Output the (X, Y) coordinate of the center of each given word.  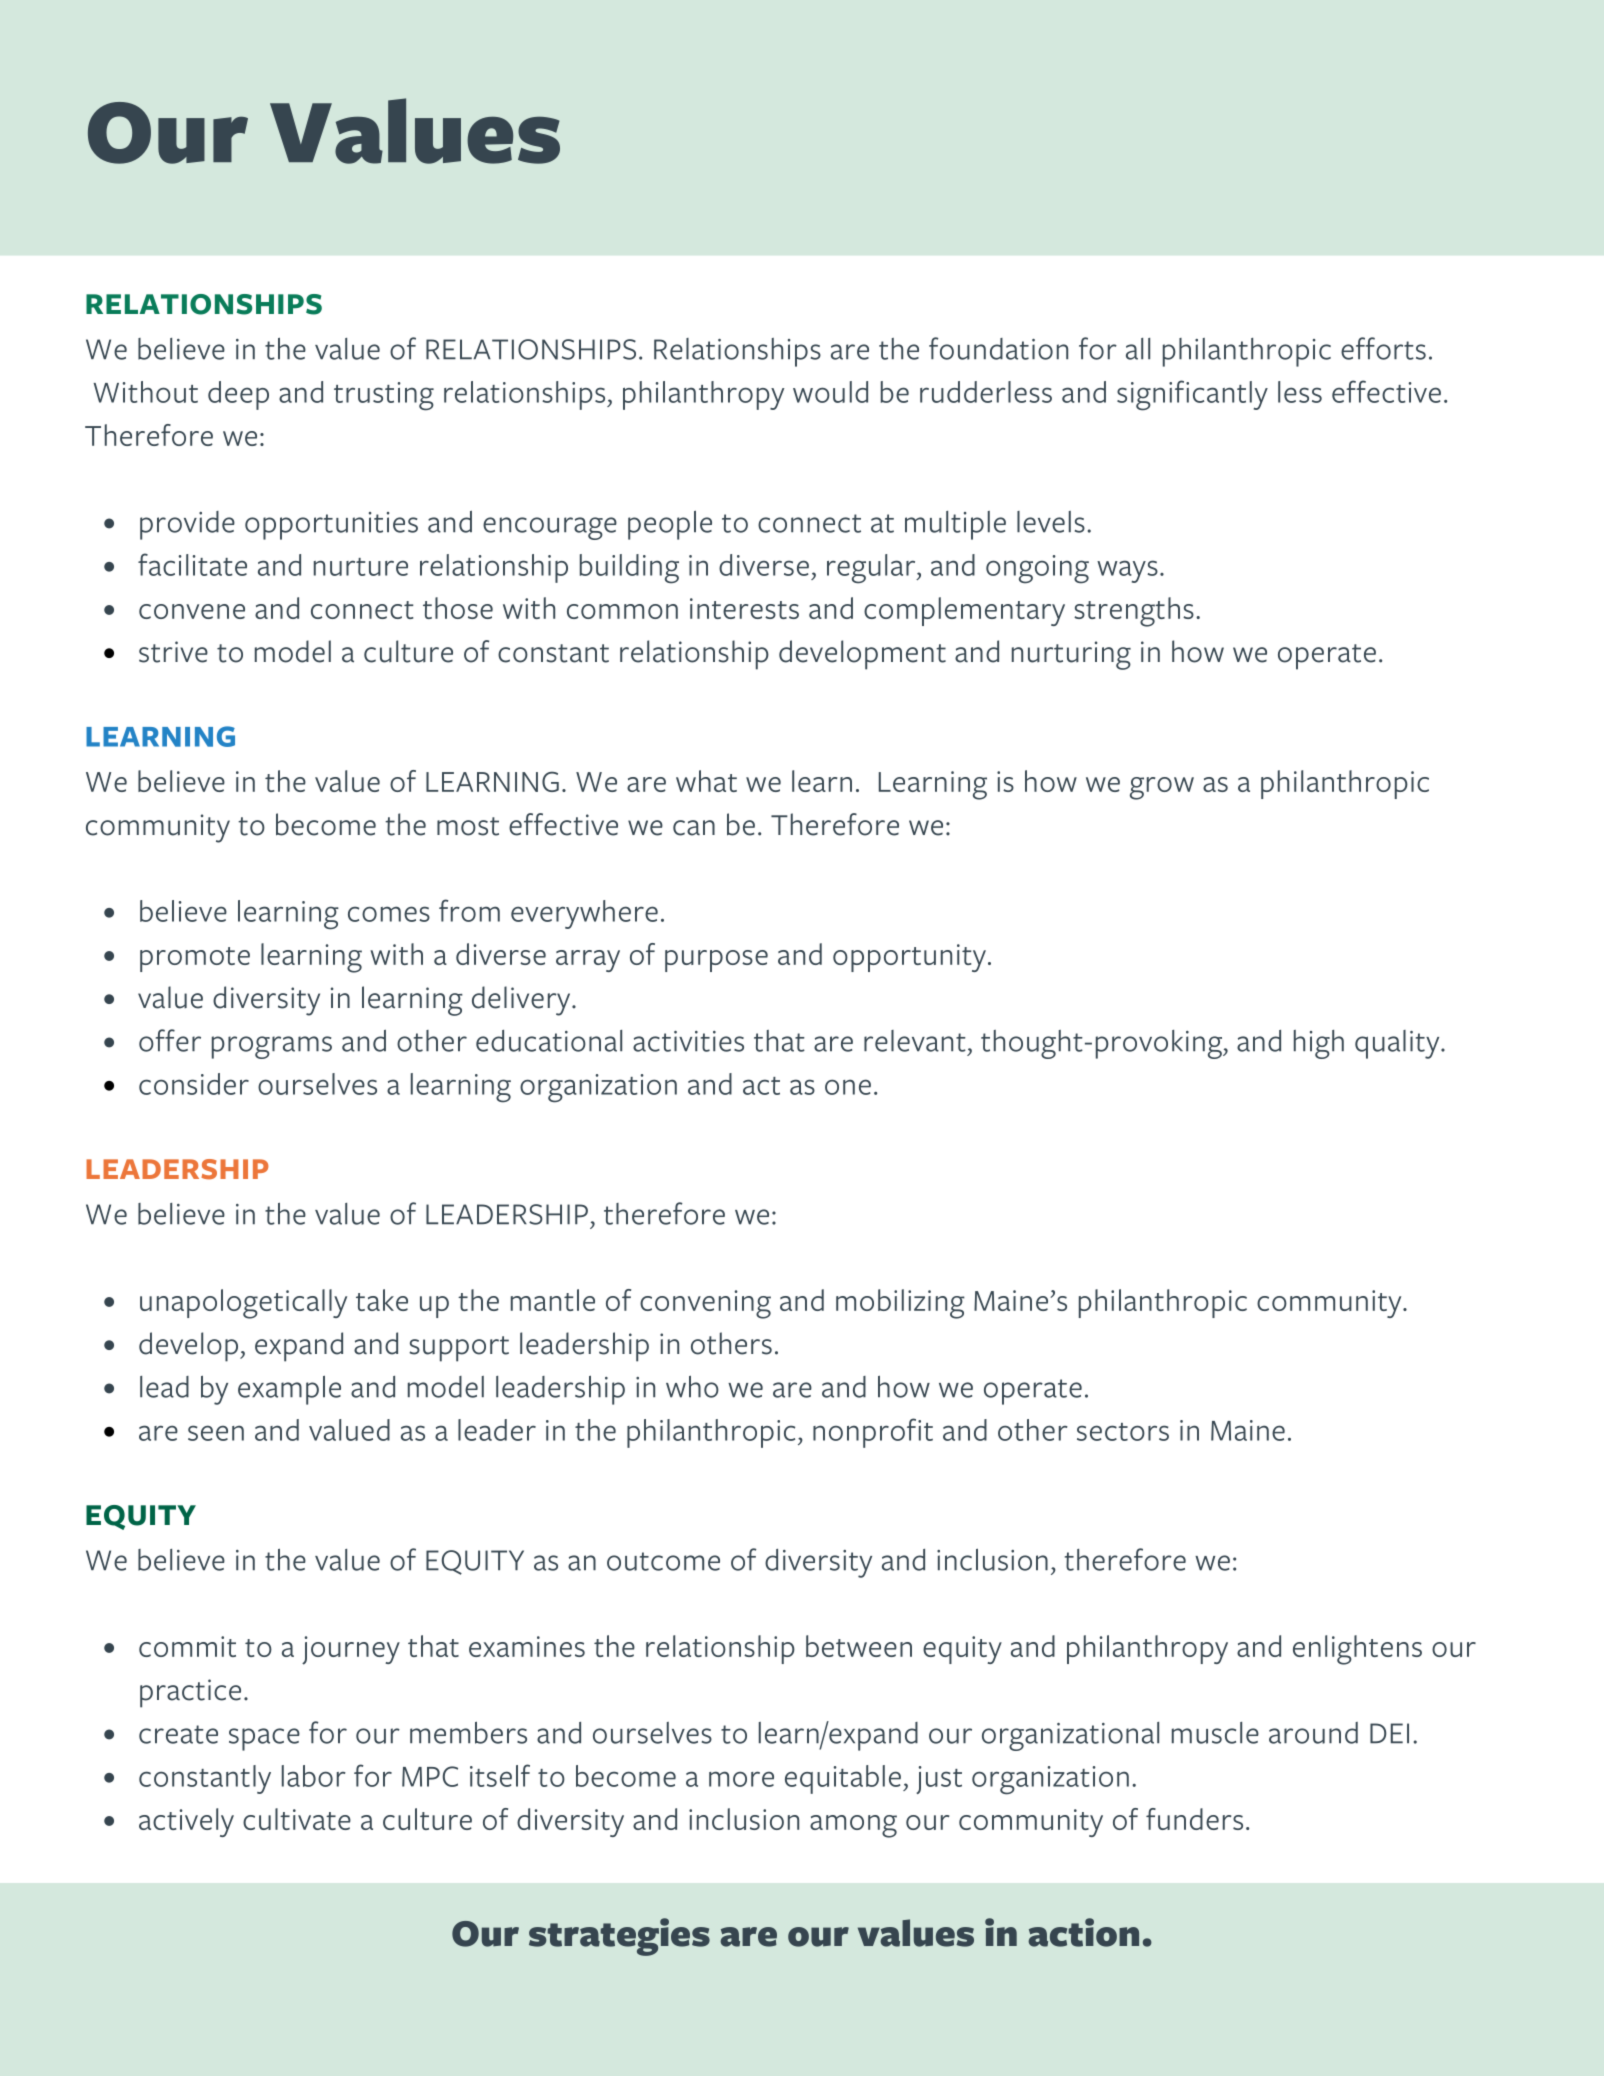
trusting (384, 396)
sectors (1123, 1432)
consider (194, 1084)
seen (216, 1433)
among (853, 1826)
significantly (1192, 395)
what (706, 781)
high (1319, 1044)
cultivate (297, 1819)
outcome (663, 1561)
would (830, 392)
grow (1162, 788)
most (468, 826)
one (848, 1087)
